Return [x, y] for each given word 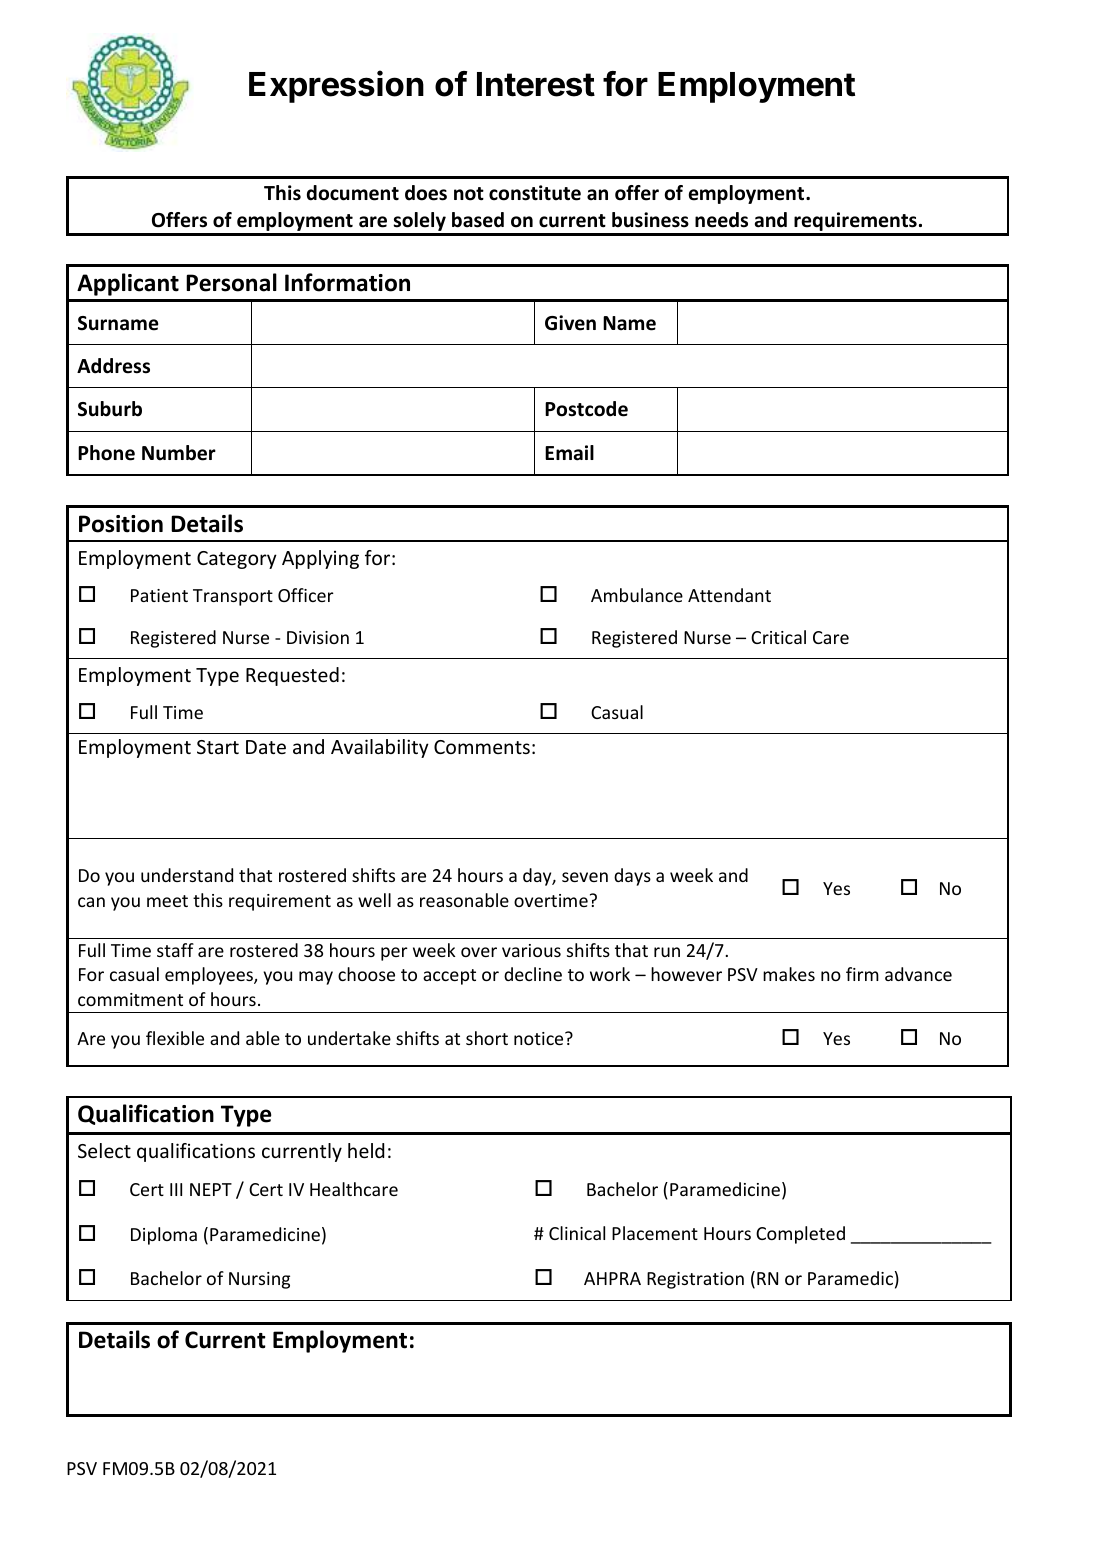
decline [533, 974]
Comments [482, 747]
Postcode [586, 409]
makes [789, 974]
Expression [336, 86]
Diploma [164, 1236]
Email [569, 453]
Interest [536, 84]
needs [721, 220]
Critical [778, 637]
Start [218, 747]
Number [179, 453]
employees [210, 976]
